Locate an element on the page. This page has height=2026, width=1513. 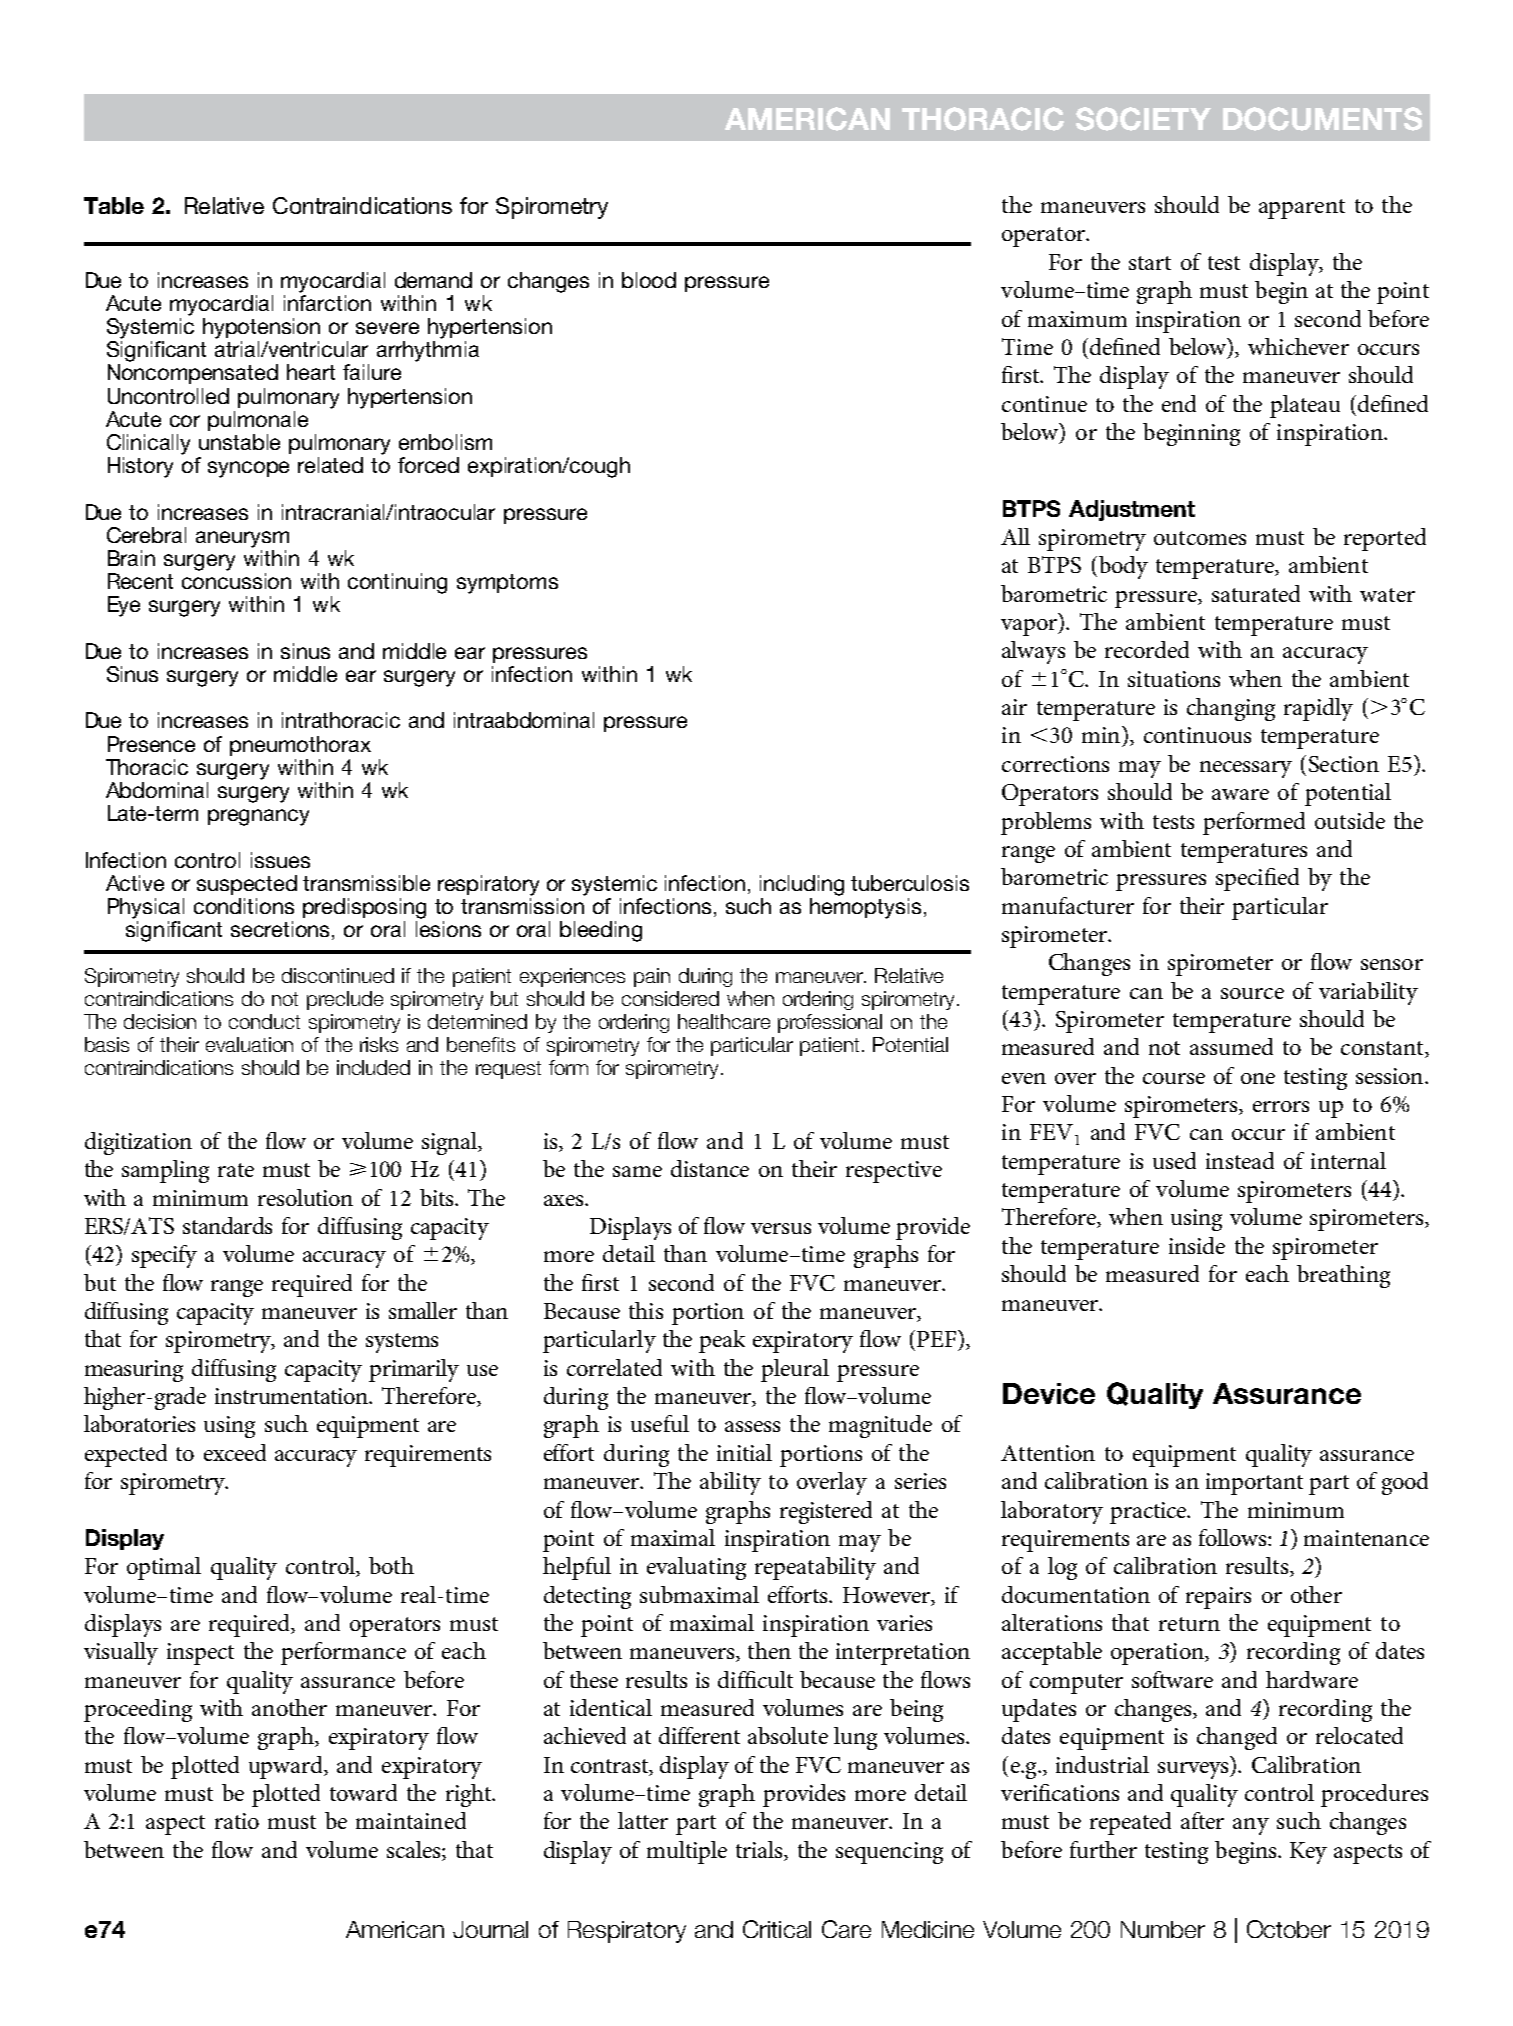
apparent is located at coordinates (1302, 209).
